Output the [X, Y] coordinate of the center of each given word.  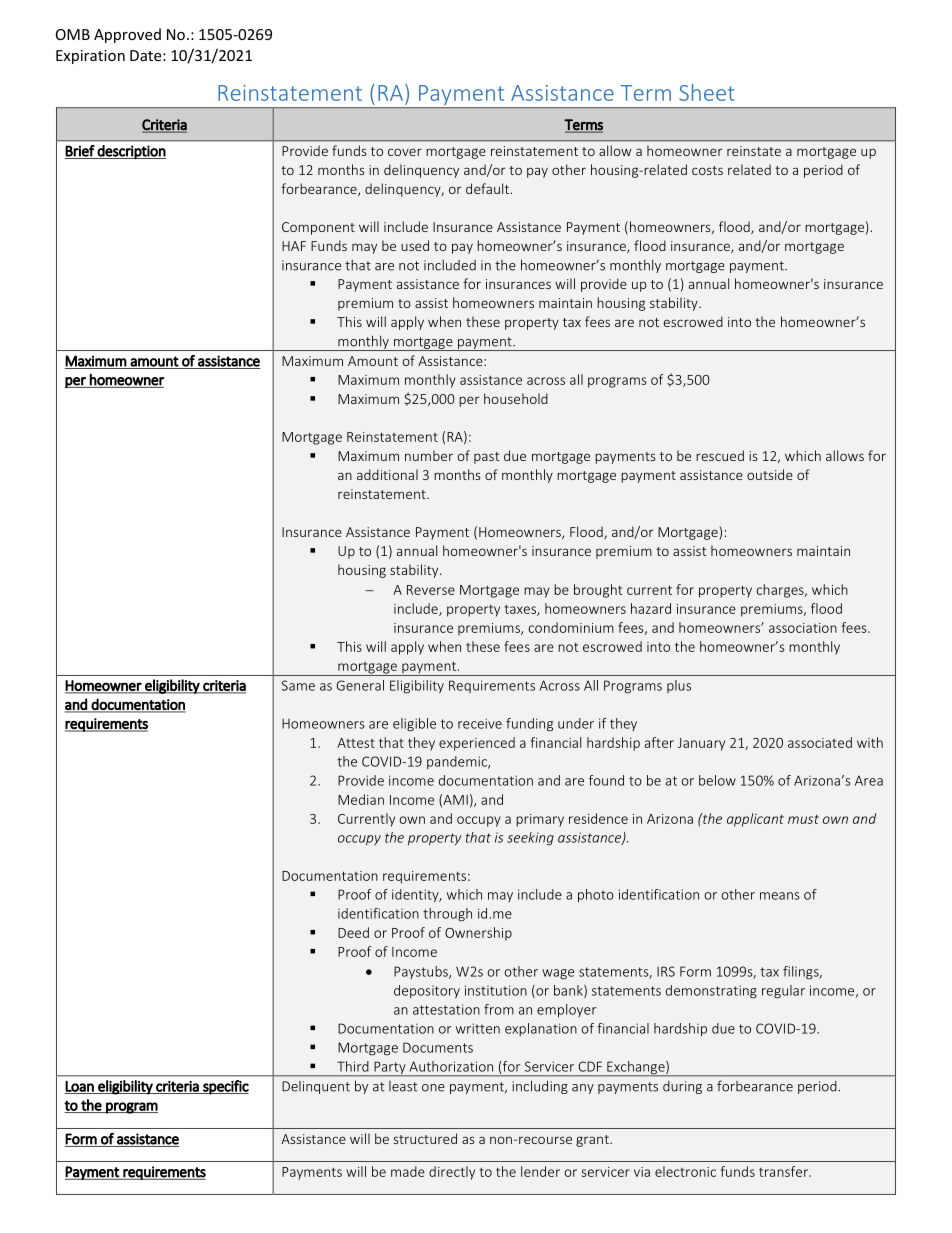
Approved [127, 35]
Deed [353, 932]
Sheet [707, 92]
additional [387, 474]
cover [405, 152]
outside [770, 474]
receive [480, 723]
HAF [294, 246]
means [780, 896]
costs [707, 170]
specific [225, 1087]
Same [298, 685]
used [415, 245]
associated [820, 742]
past [487, 458]
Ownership [478, 934]
